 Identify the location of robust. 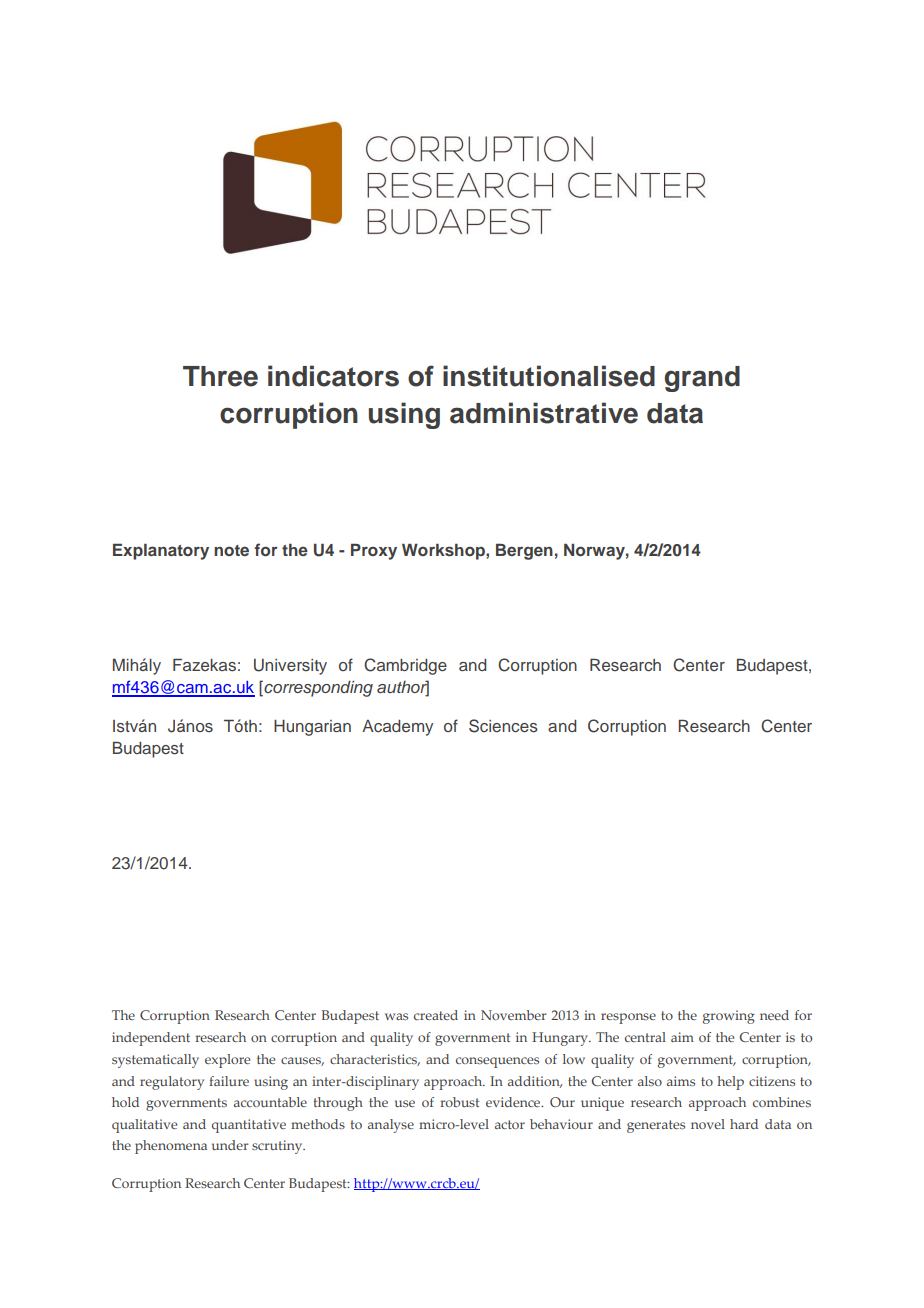
(459, 1102).
